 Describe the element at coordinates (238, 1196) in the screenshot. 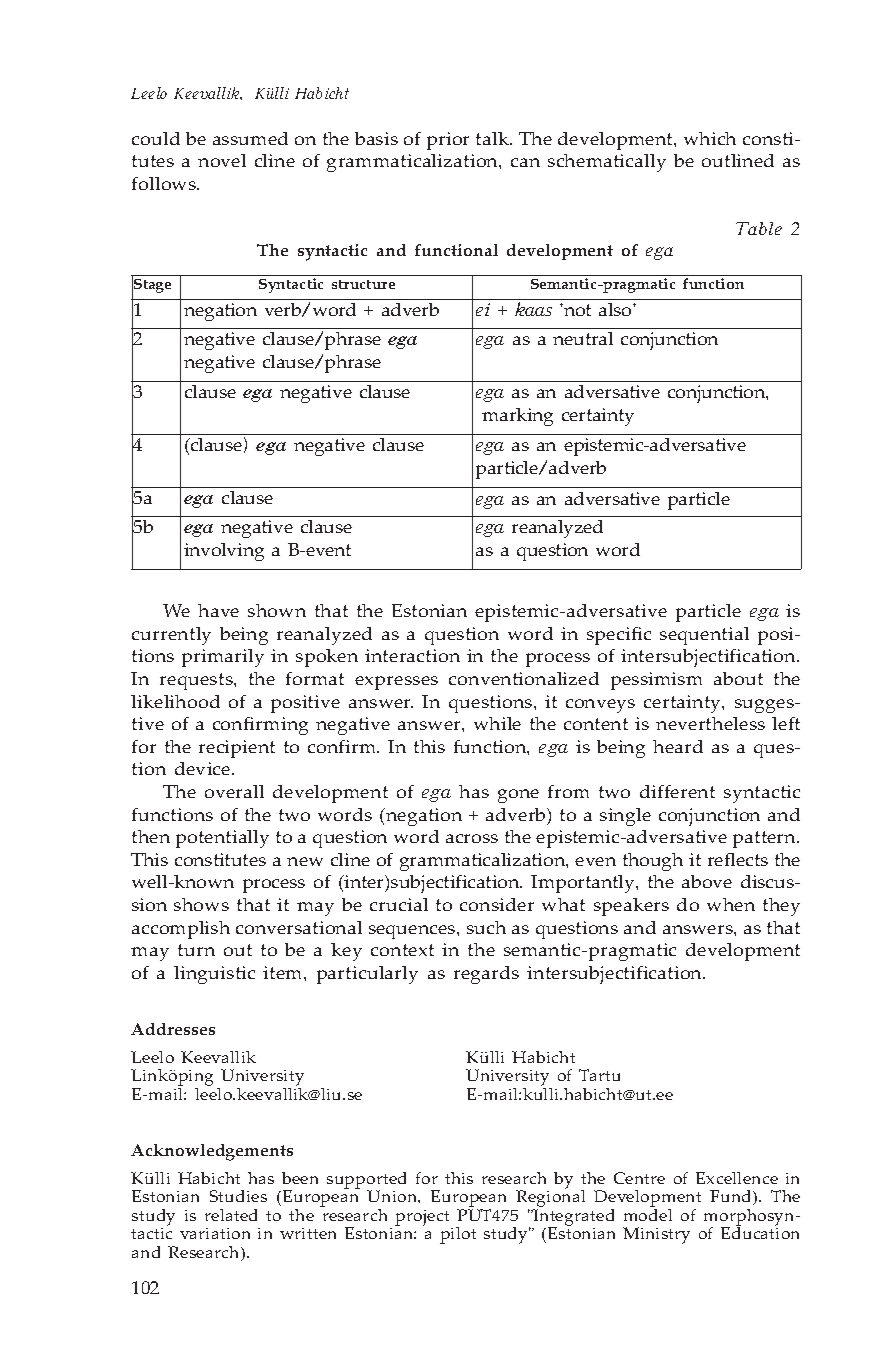

I see `Studies` at that location.
